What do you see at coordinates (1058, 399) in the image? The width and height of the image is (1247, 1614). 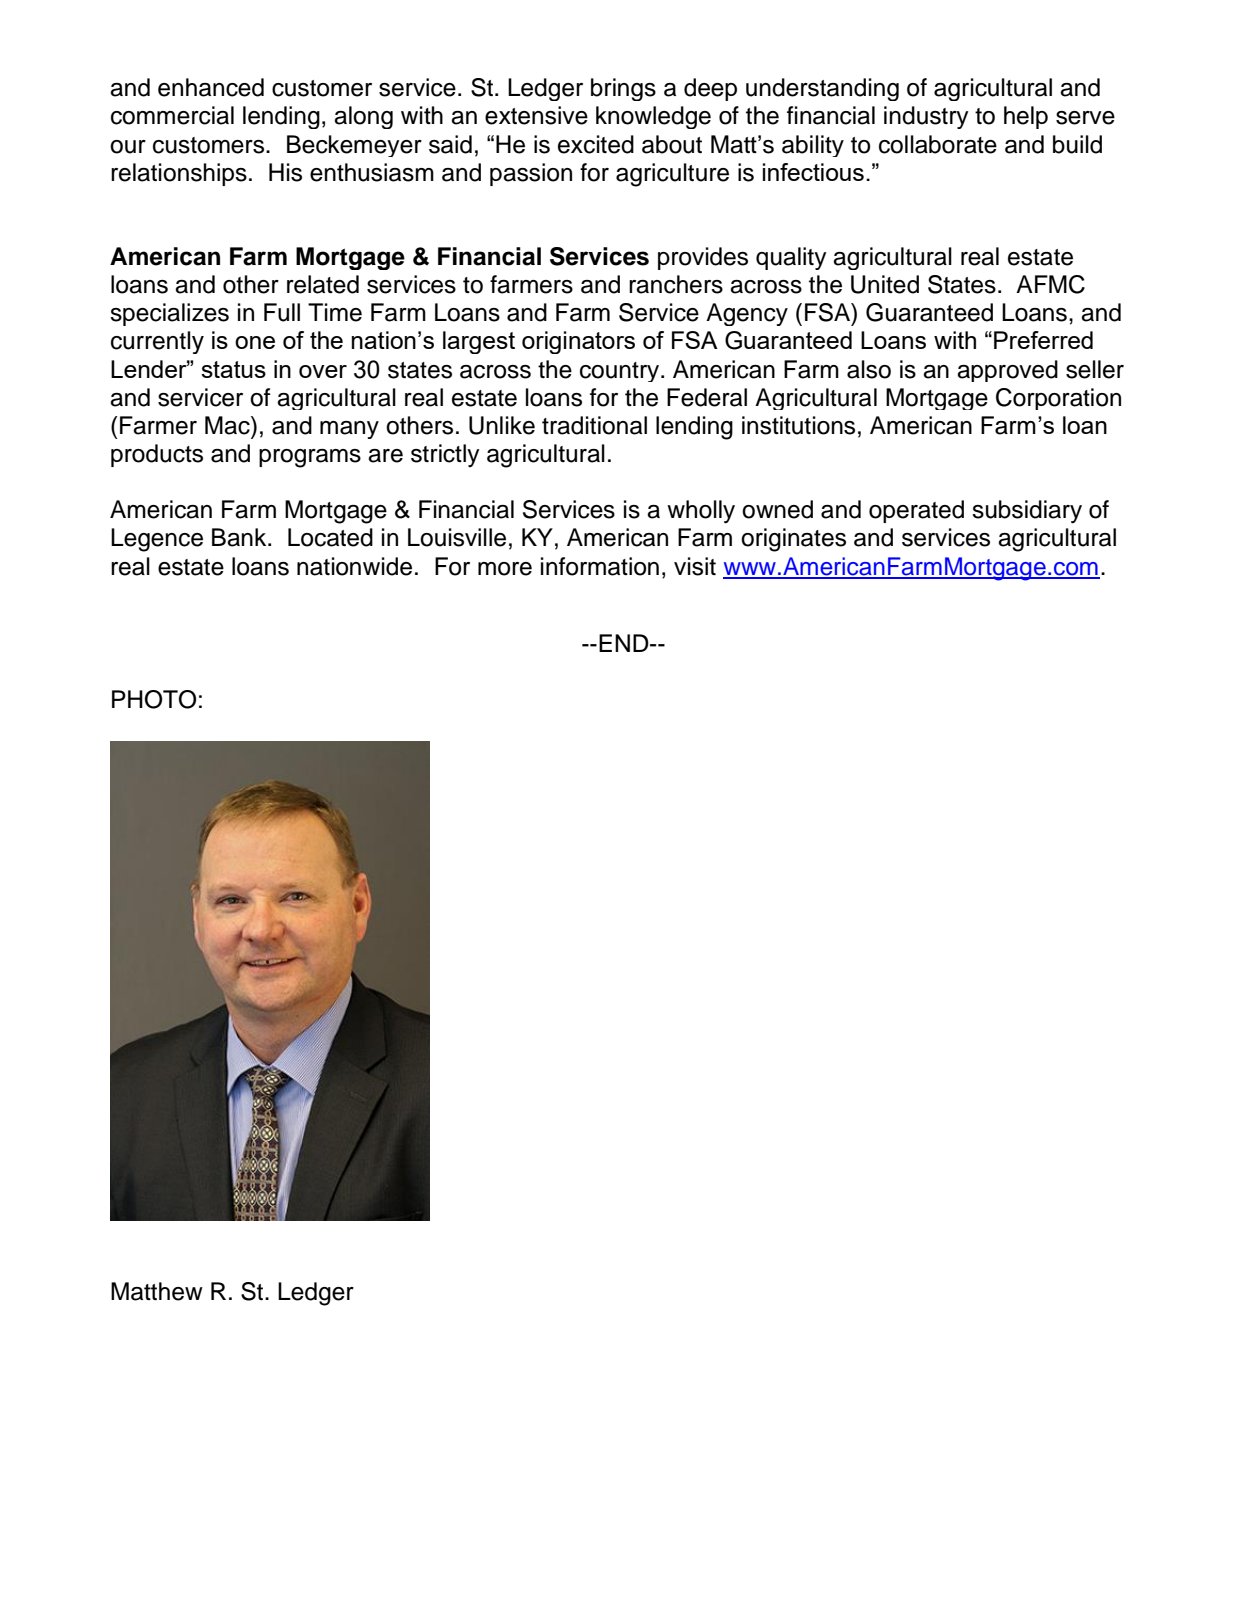 I see `Corporation` at bounding box center [1058, 399].
